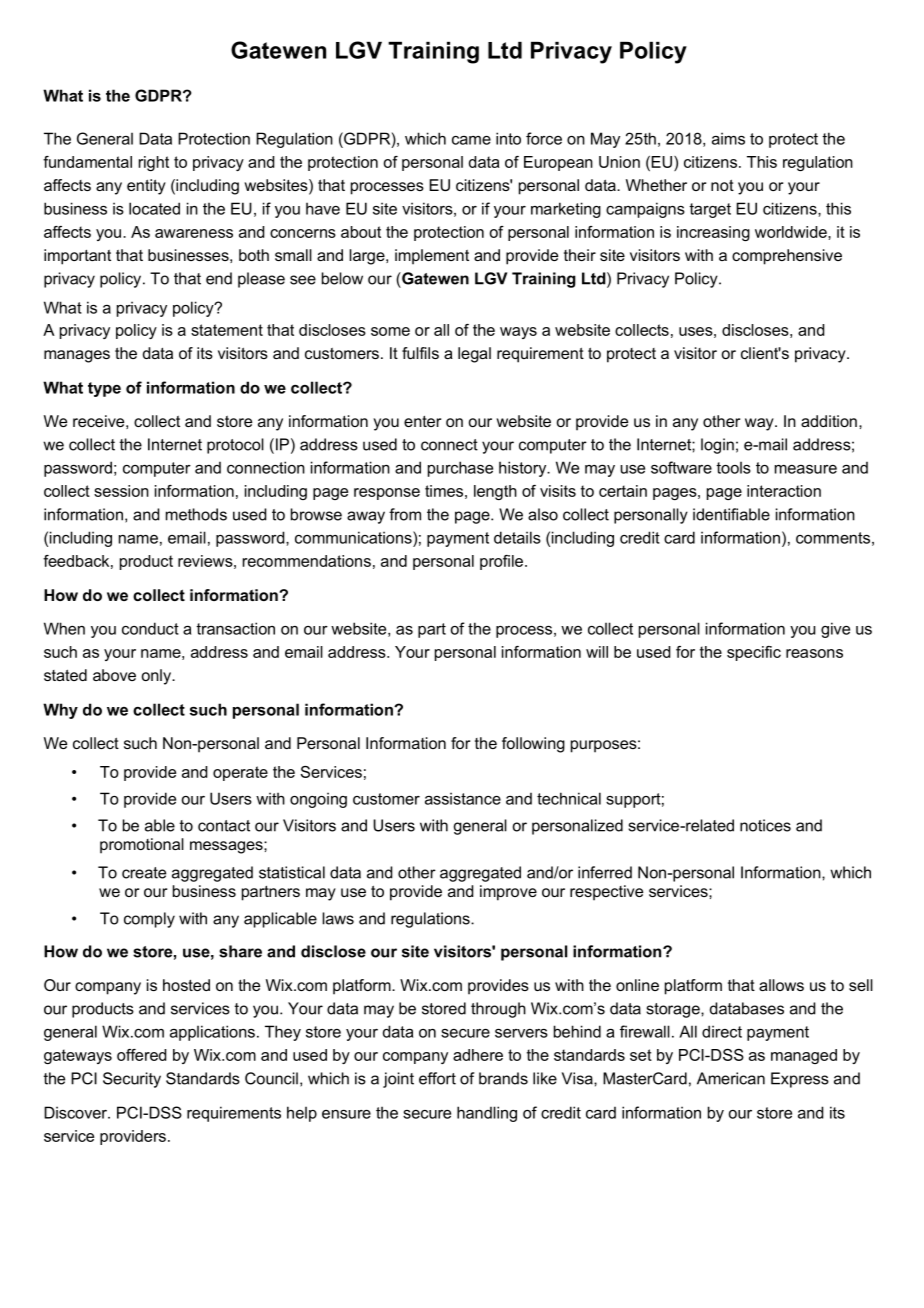  What do you see at coordinates (437, 1078) in the screenshot?
I see `effort` at bounding box center [437, 1078].
